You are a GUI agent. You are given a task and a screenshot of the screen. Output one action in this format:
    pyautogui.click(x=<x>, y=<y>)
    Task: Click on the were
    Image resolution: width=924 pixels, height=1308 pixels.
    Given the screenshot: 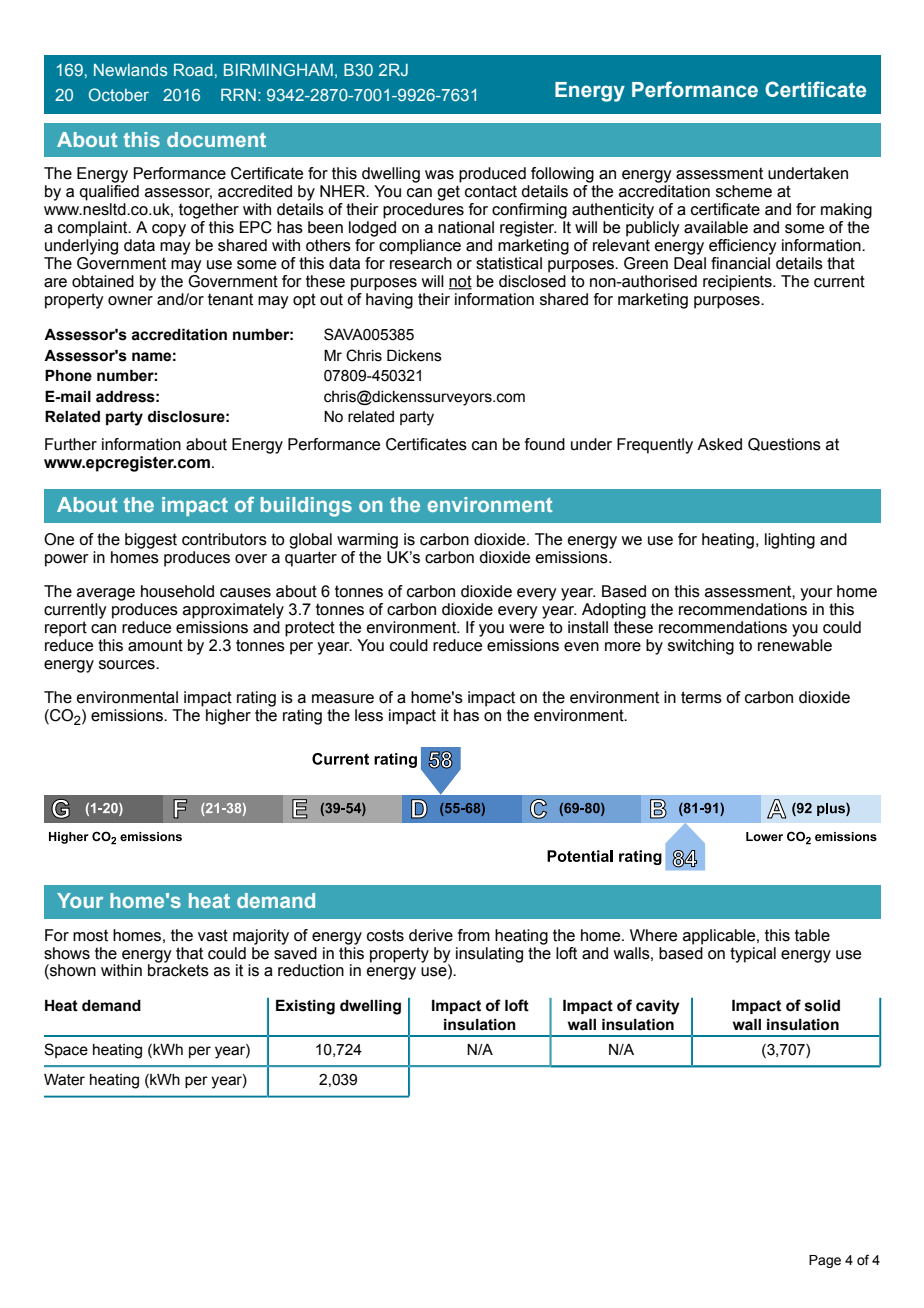 What is the action you would take?
    pyautogui.click(x=526, y=629)
